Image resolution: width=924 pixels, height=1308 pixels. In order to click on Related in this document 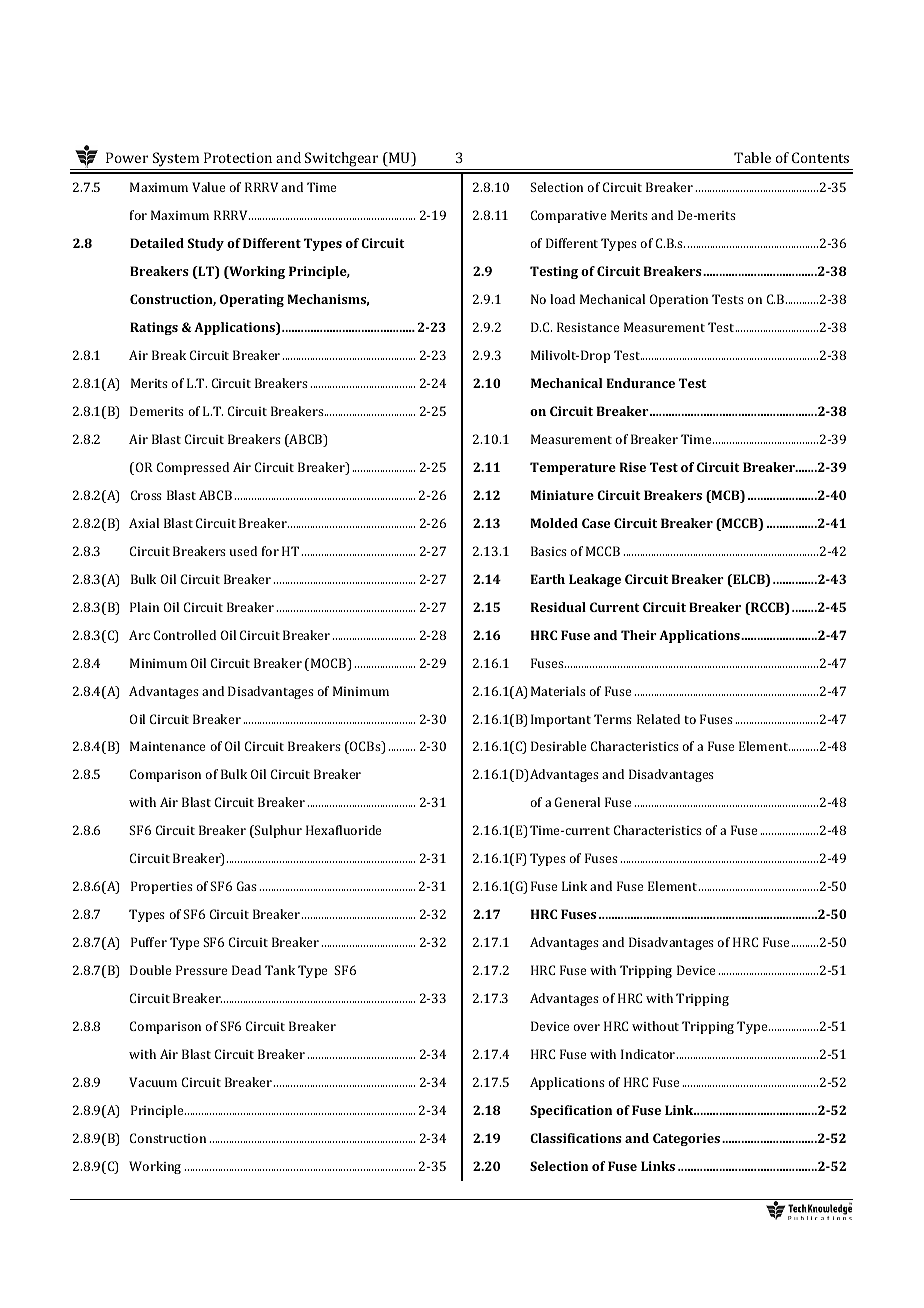, I will do `click(658, 719)`.
